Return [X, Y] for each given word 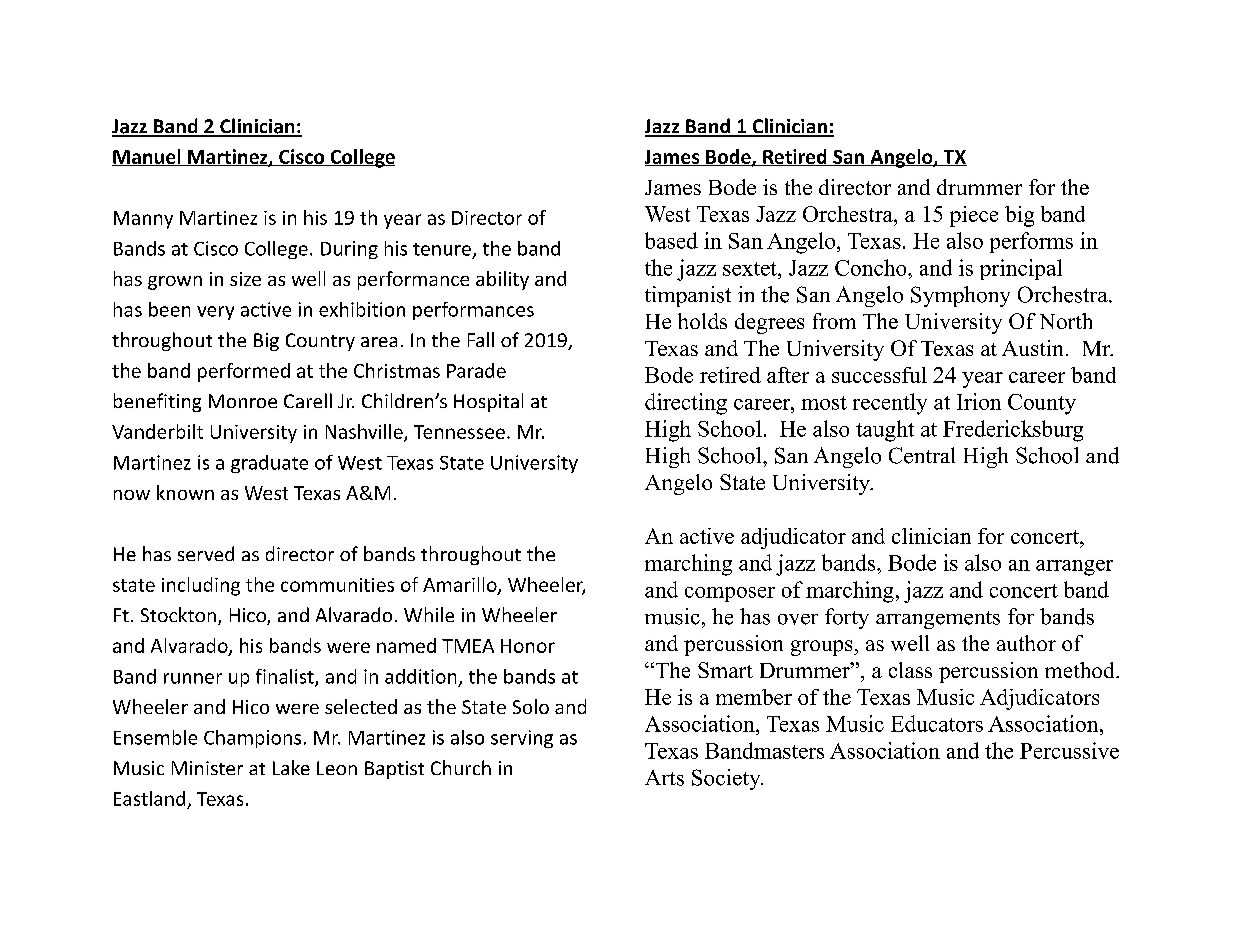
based [671, 240]
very [215, 313]
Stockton [178, 614]
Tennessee [459, 432]
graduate [269, 464]
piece [974, 216]
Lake [291, 767]
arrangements [938, 620]
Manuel [147, 157]
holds [702, 321]
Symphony [960, 296]
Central [922, 455]
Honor [528, 646]
